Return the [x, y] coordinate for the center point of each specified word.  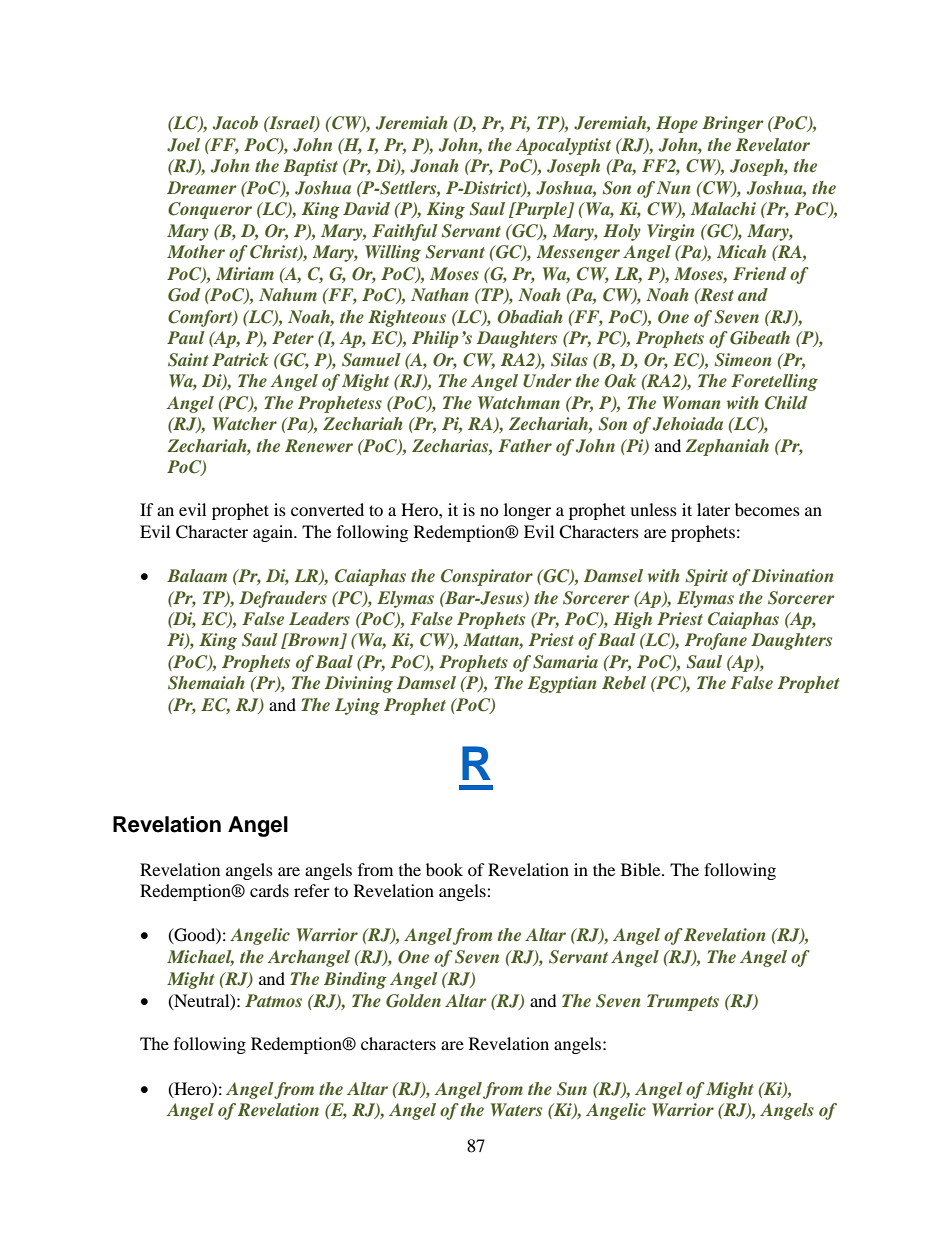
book [444, 869]
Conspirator [487, 577]
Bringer [733, 124]
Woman [691, 402]
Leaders [319, 618]
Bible [642, 869]
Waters [516, 1109]
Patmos [273, 1000]
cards [269, 890]
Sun [572, 1089]
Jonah [434, 166]
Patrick [240, 359]
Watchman [519, 402]
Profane [716, 641]
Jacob [235, 123]
